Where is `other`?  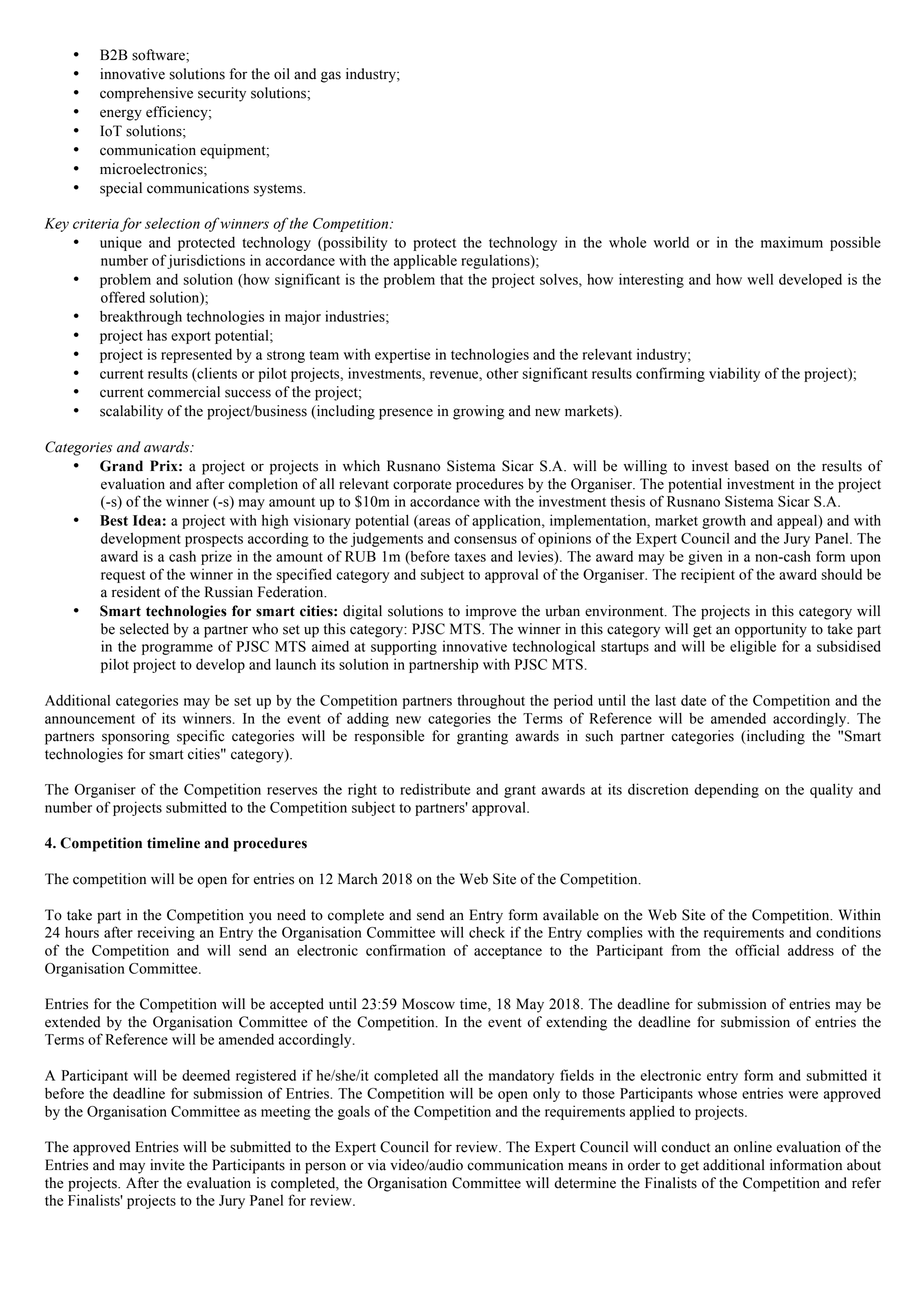 other is located at coordinates (502, 373).
